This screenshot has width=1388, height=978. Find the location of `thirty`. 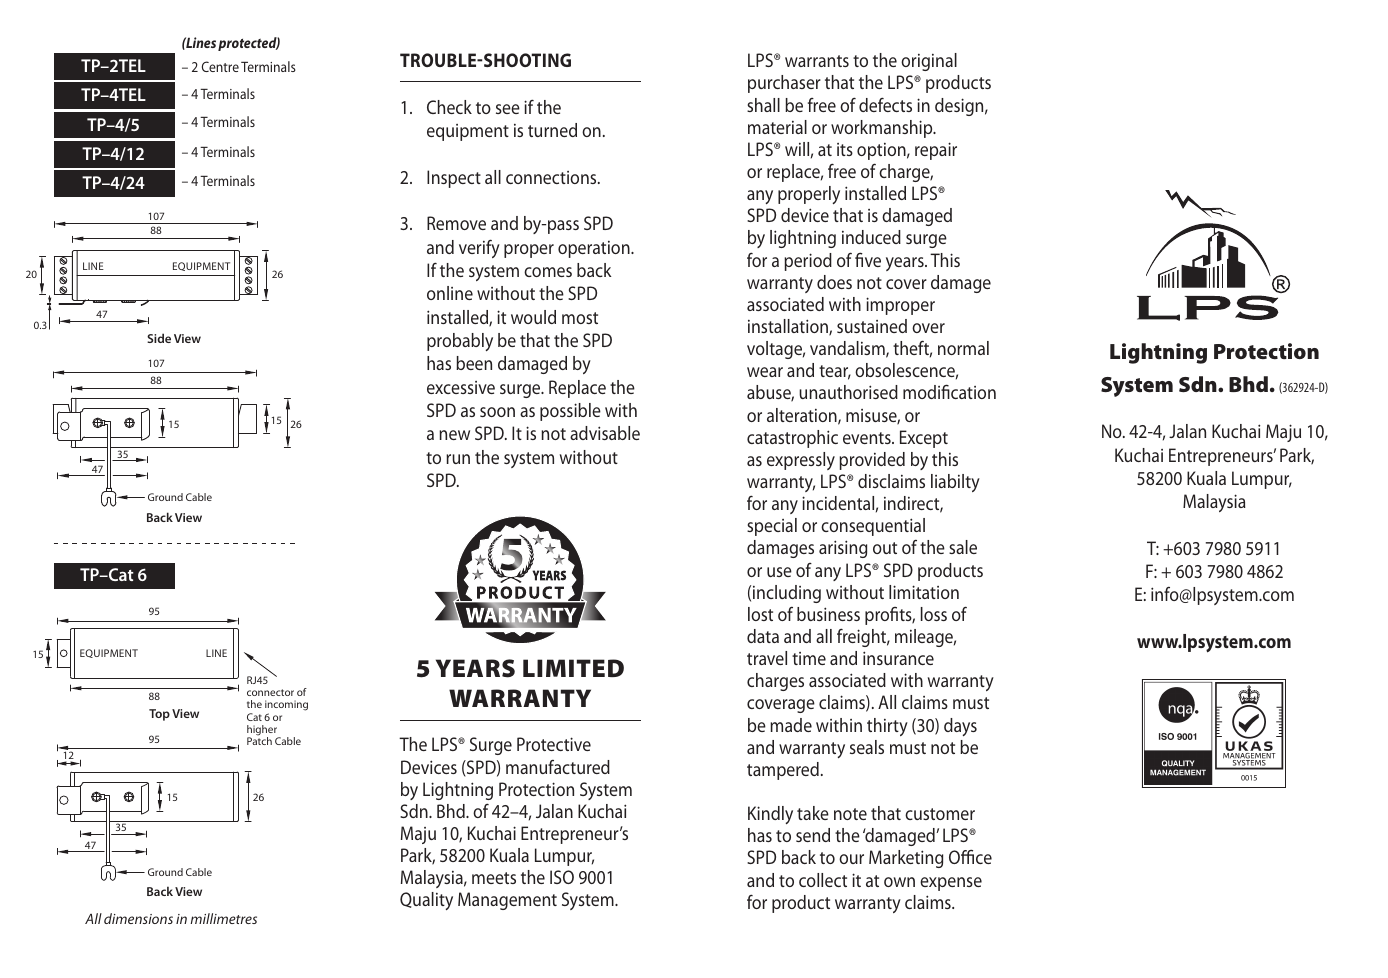

thirty is located at coordinates (887, 727).
